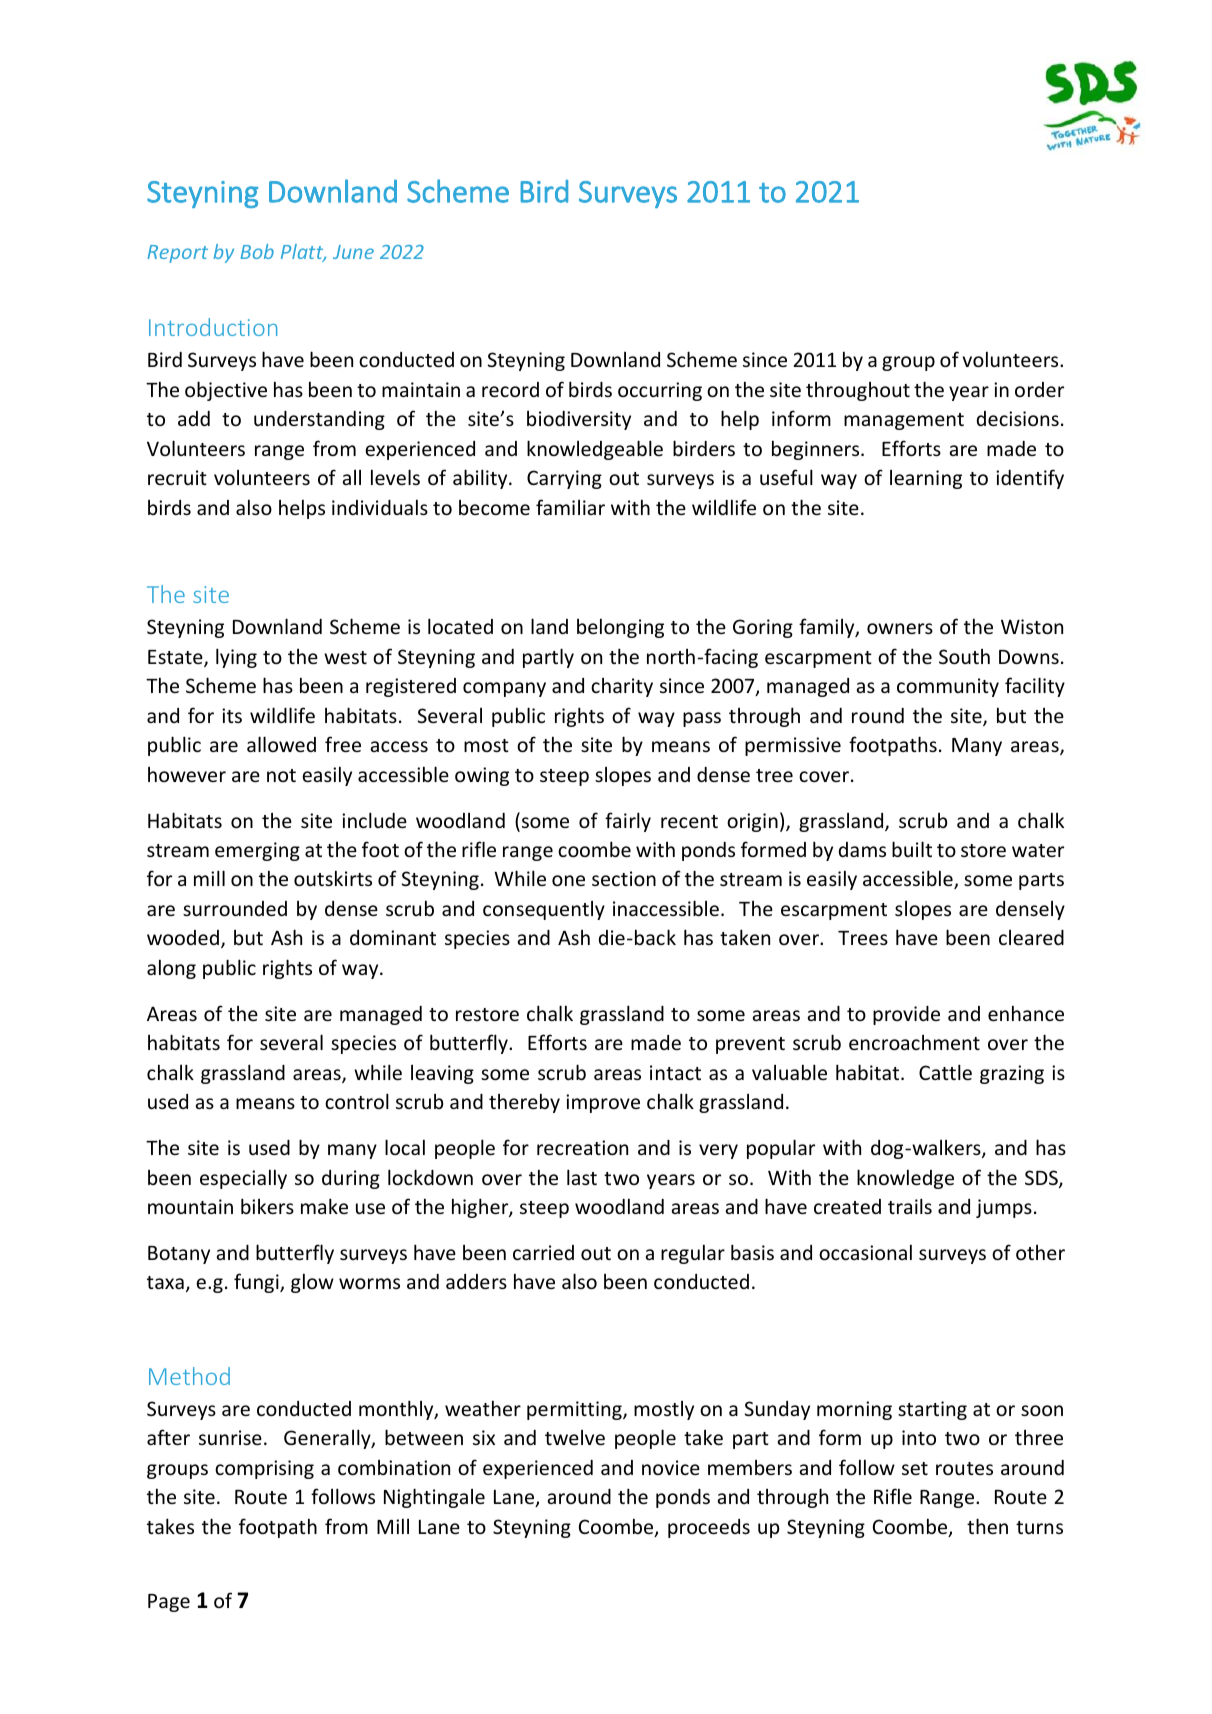  What do you see at coordinates (1031, 937) in the page?
I see `cleared` at bounding box center [1031, 937].
